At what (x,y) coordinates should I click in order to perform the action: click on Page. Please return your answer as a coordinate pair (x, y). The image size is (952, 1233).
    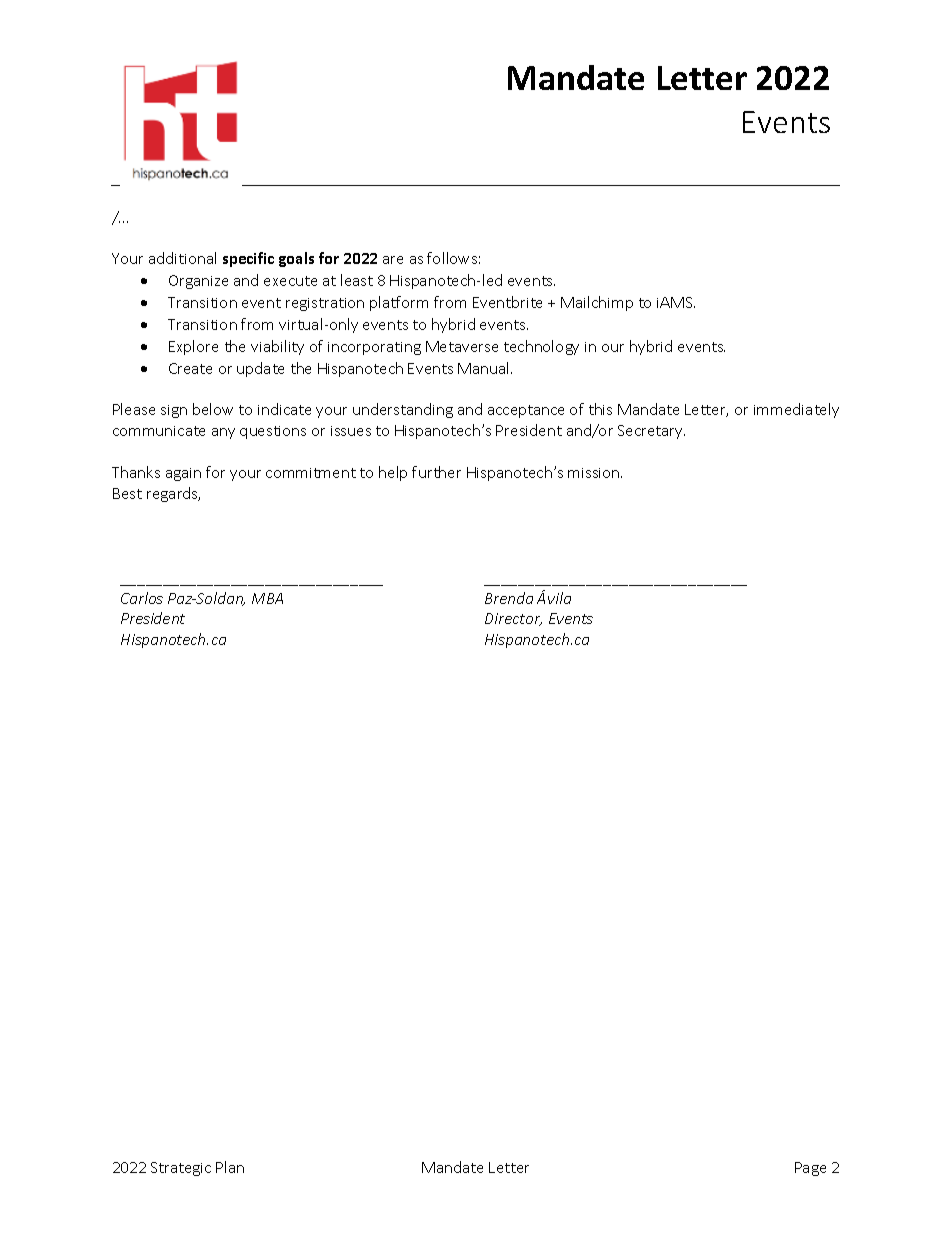
    Looking at the image, I should click on (810, 1169).
